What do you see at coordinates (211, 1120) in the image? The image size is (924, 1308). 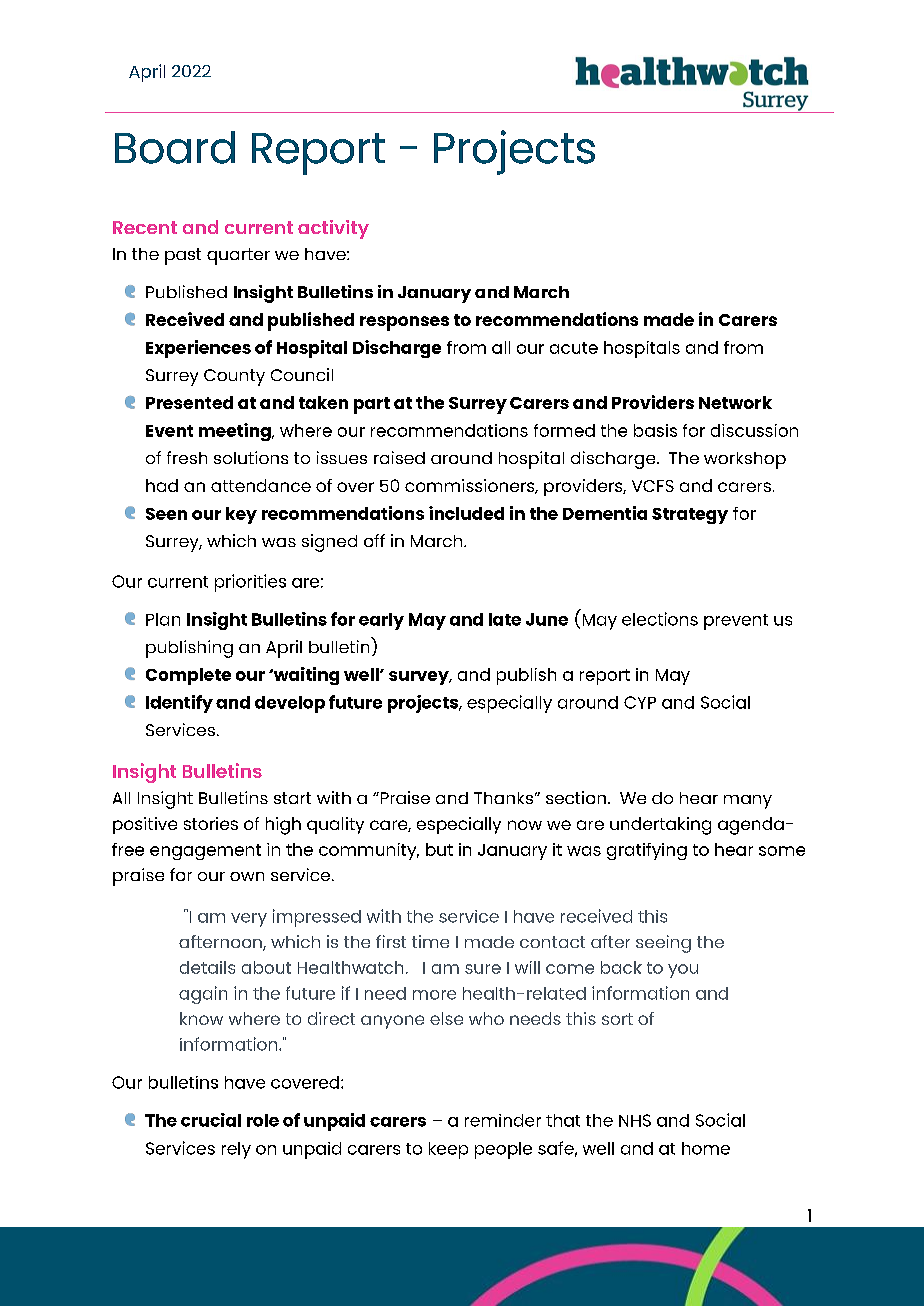 I see `crucial` at bounding box center [211, 1120].
